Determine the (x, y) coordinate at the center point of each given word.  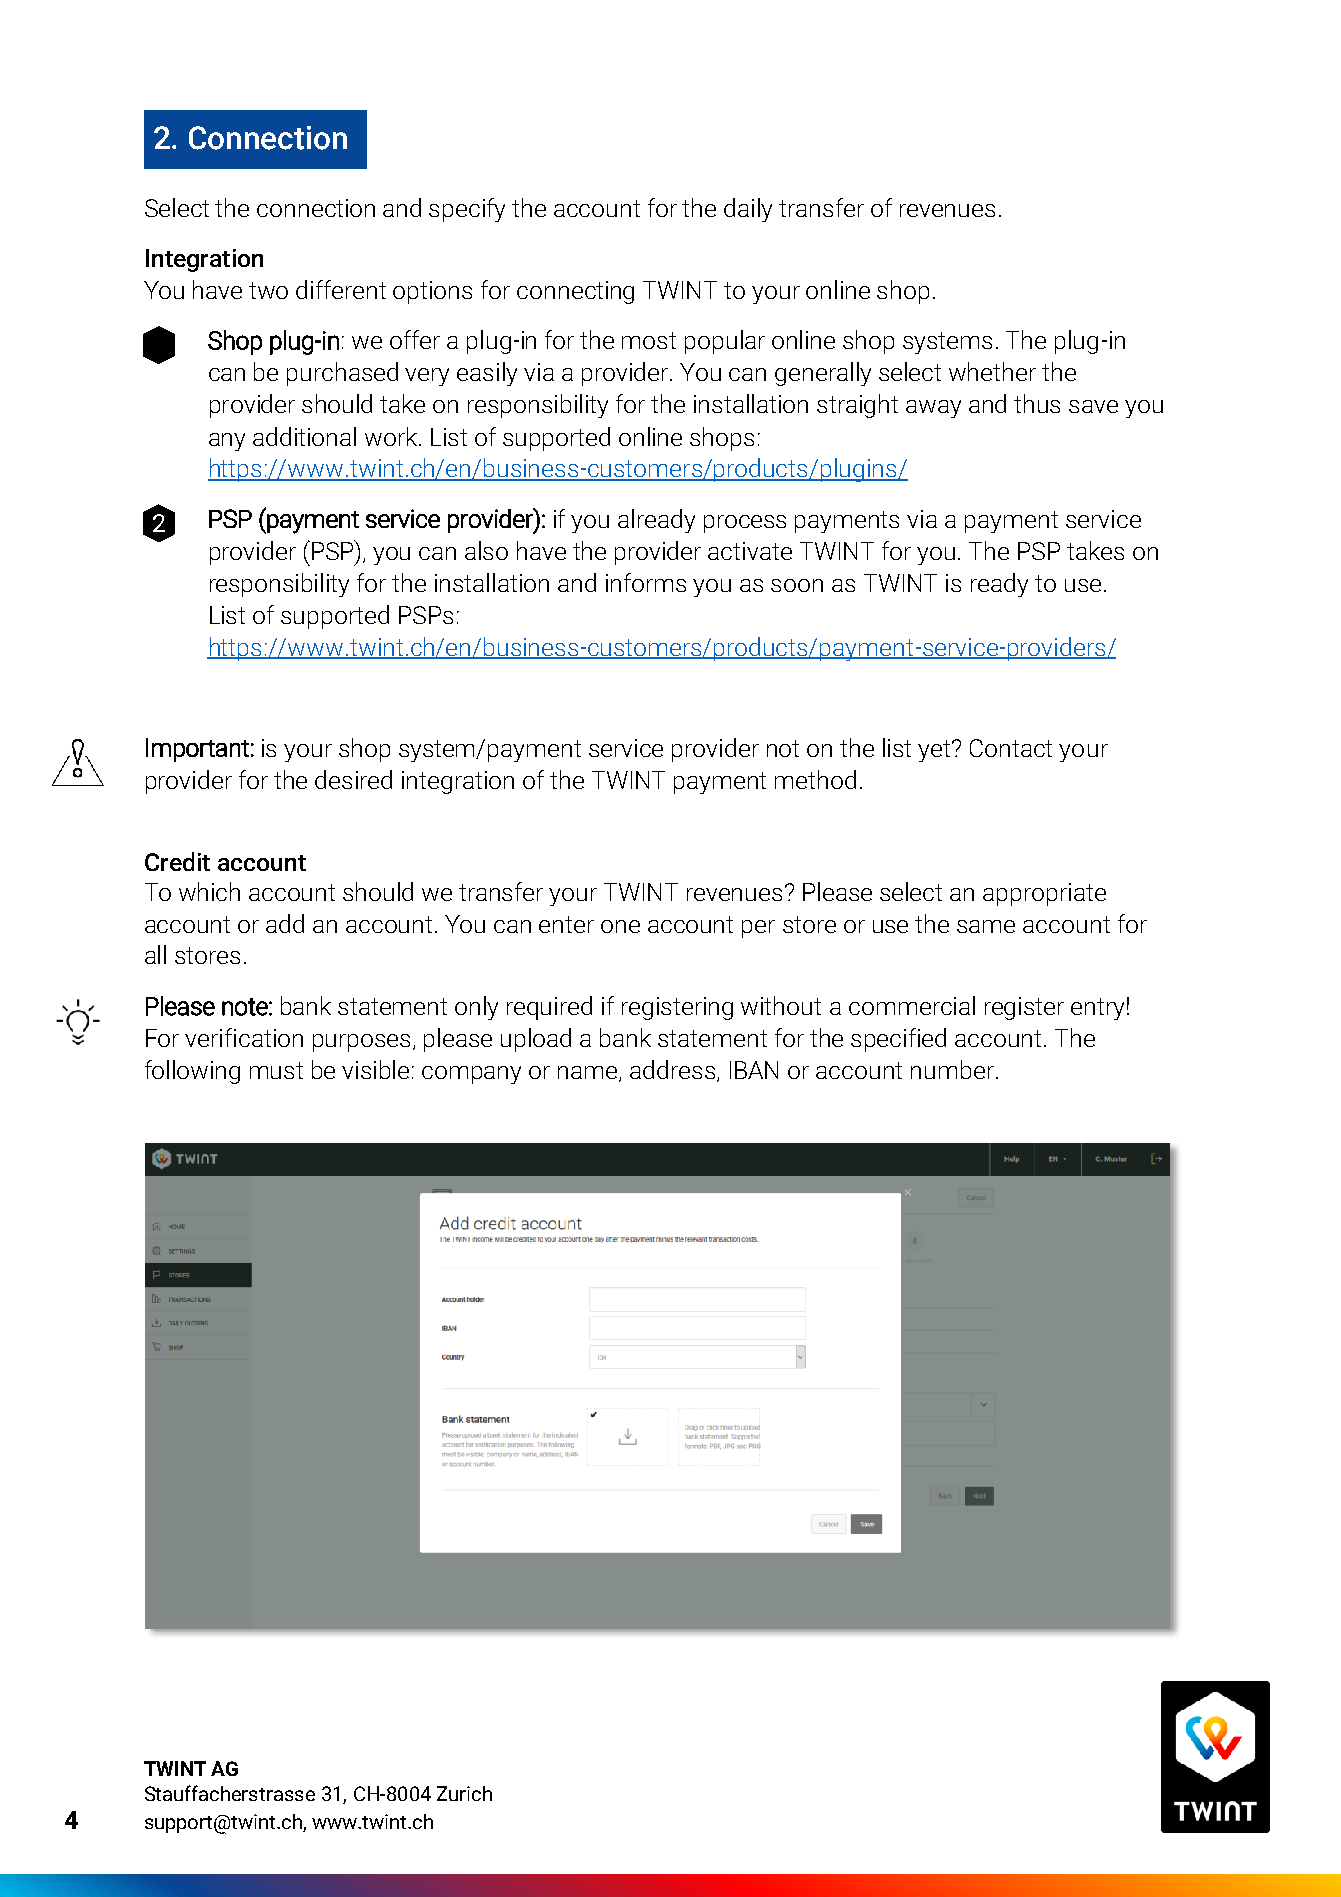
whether (992, 371)
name (589, 1074)
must (276, 1070)
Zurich (464, 1793)
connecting (575, 292)
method (815, 779)
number (952, 1069)
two (268, 290)
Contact (1011, 748)
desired (353, 779)
